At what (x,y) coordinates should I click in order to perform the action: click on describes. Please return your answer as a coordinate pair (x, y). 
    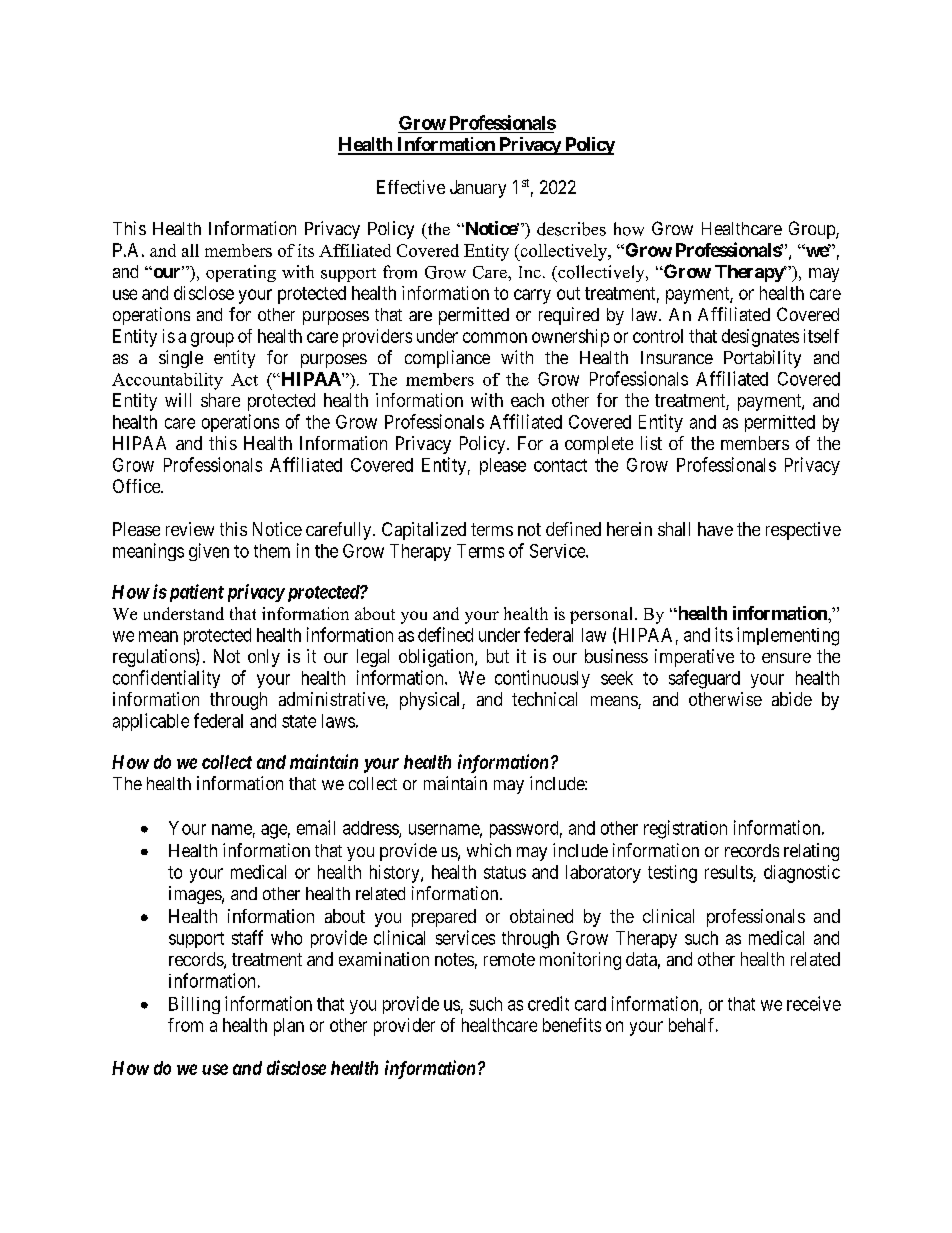
    Looking at the image, I should click on (571, 229).
